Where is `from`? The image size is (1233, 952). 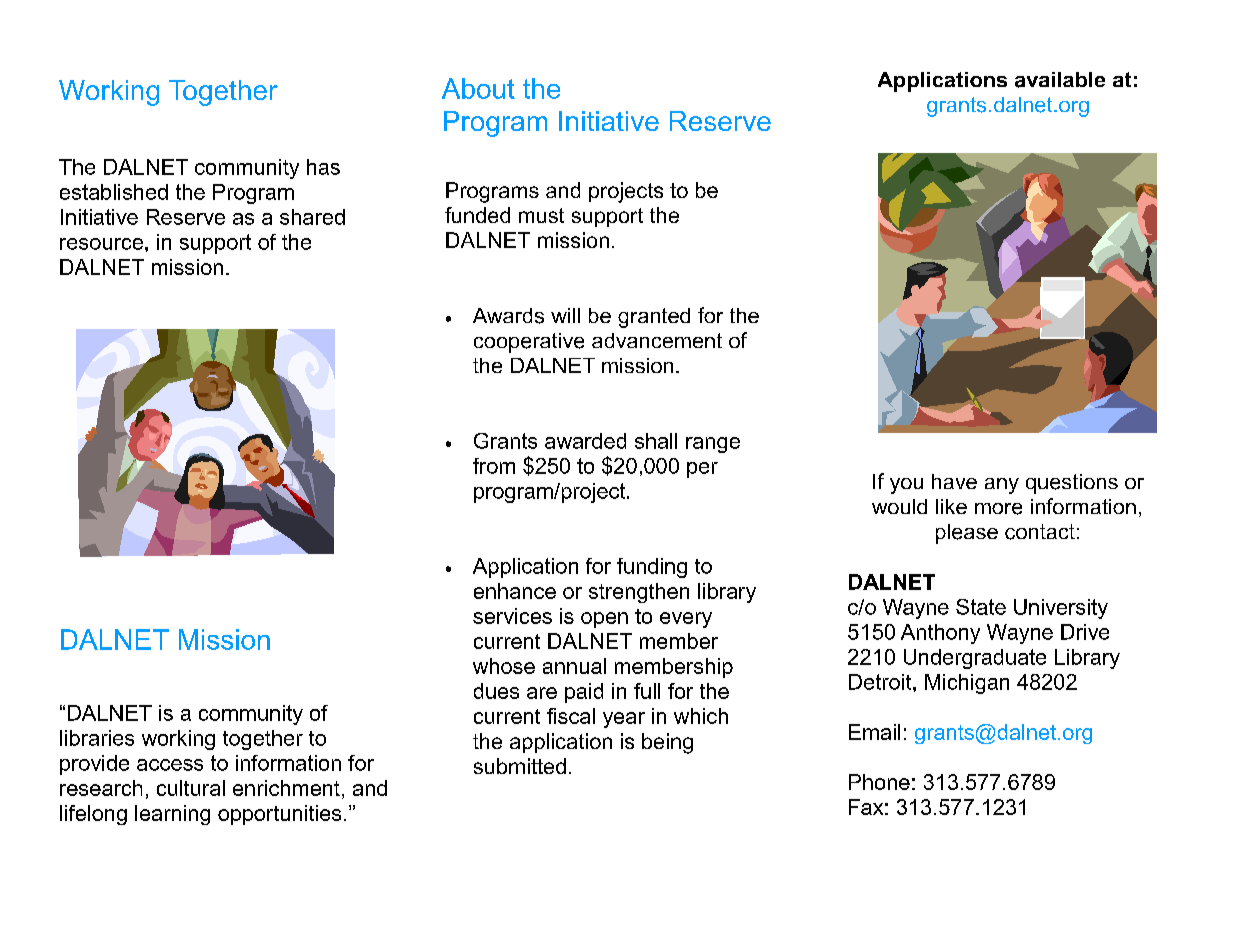
from is located at coordinates (494, 466).
